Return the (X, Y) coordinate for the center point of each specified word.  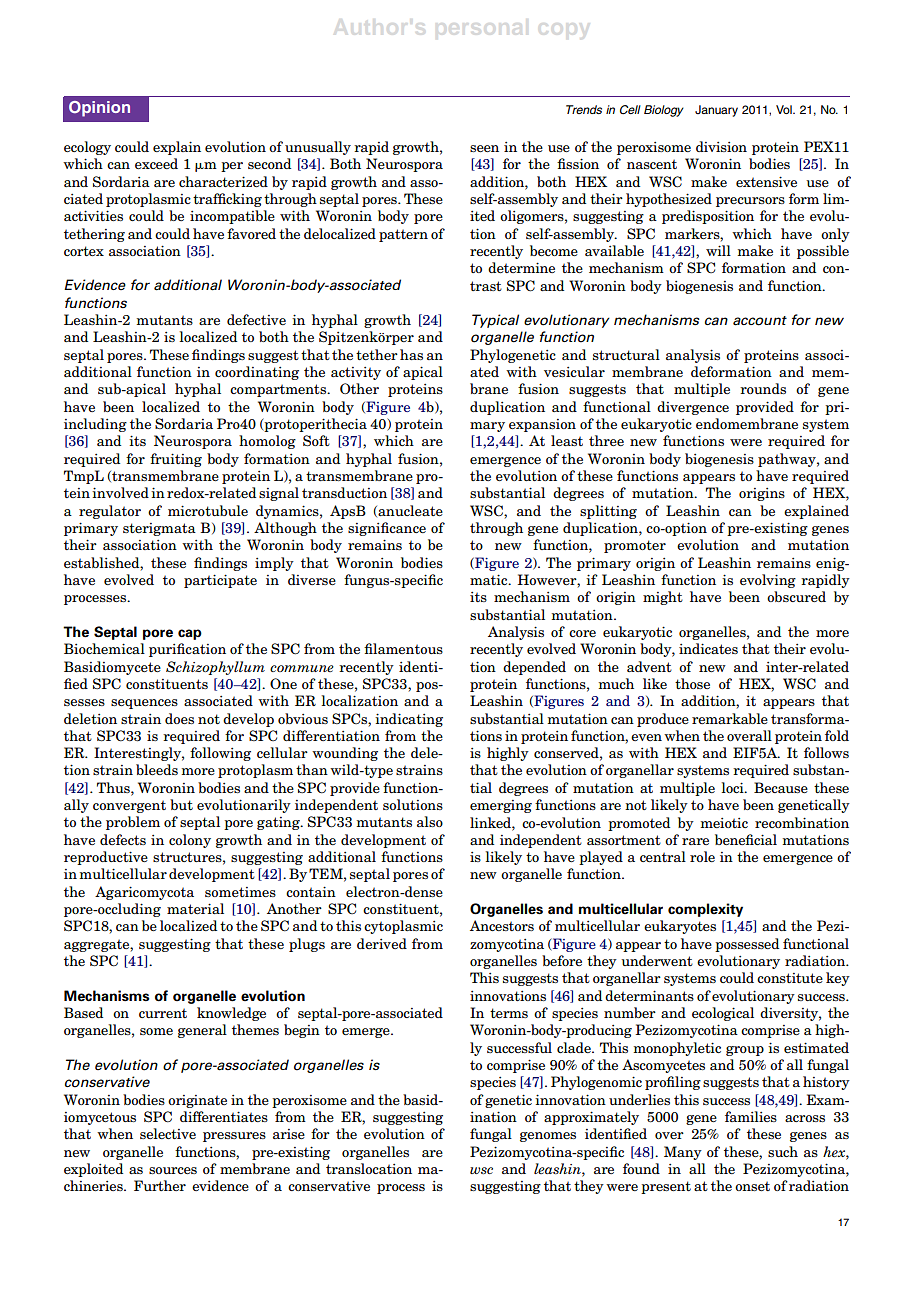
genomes (548, 1137)
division (721, 146)
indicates (708, 648)
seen (484, 148)
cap (190, 634)
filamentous (403, 648)
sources (173, 1170)
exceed (156, 163)
